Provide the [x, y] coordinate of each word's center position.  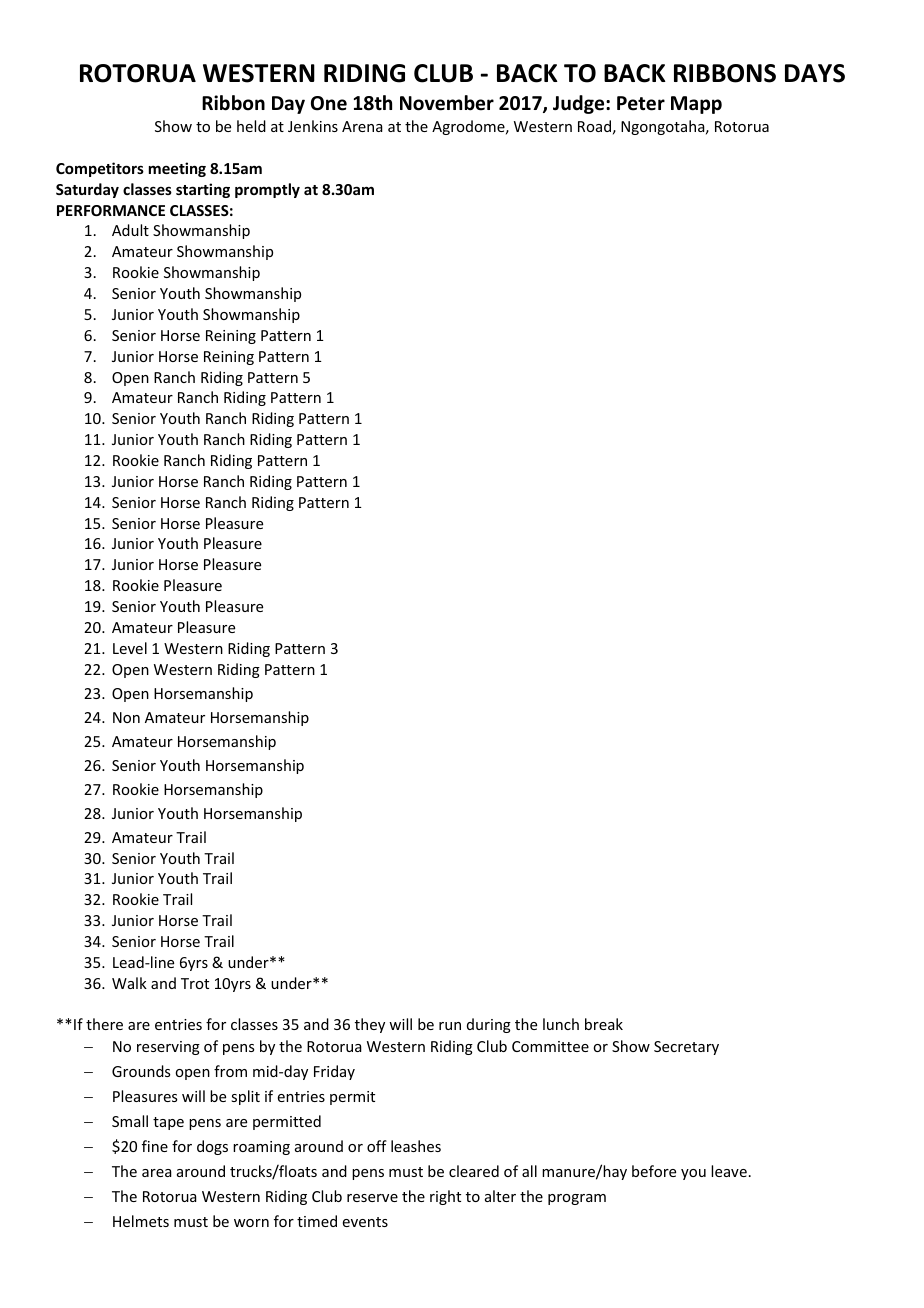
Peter [641, 103]
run [450, 1026]
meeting [177, 169]
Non [126, 717]
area [157, 1173]
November [447, 103]
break [604, 1024]
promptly [267, 190]
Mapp [696, 105]
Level [130, 648]
